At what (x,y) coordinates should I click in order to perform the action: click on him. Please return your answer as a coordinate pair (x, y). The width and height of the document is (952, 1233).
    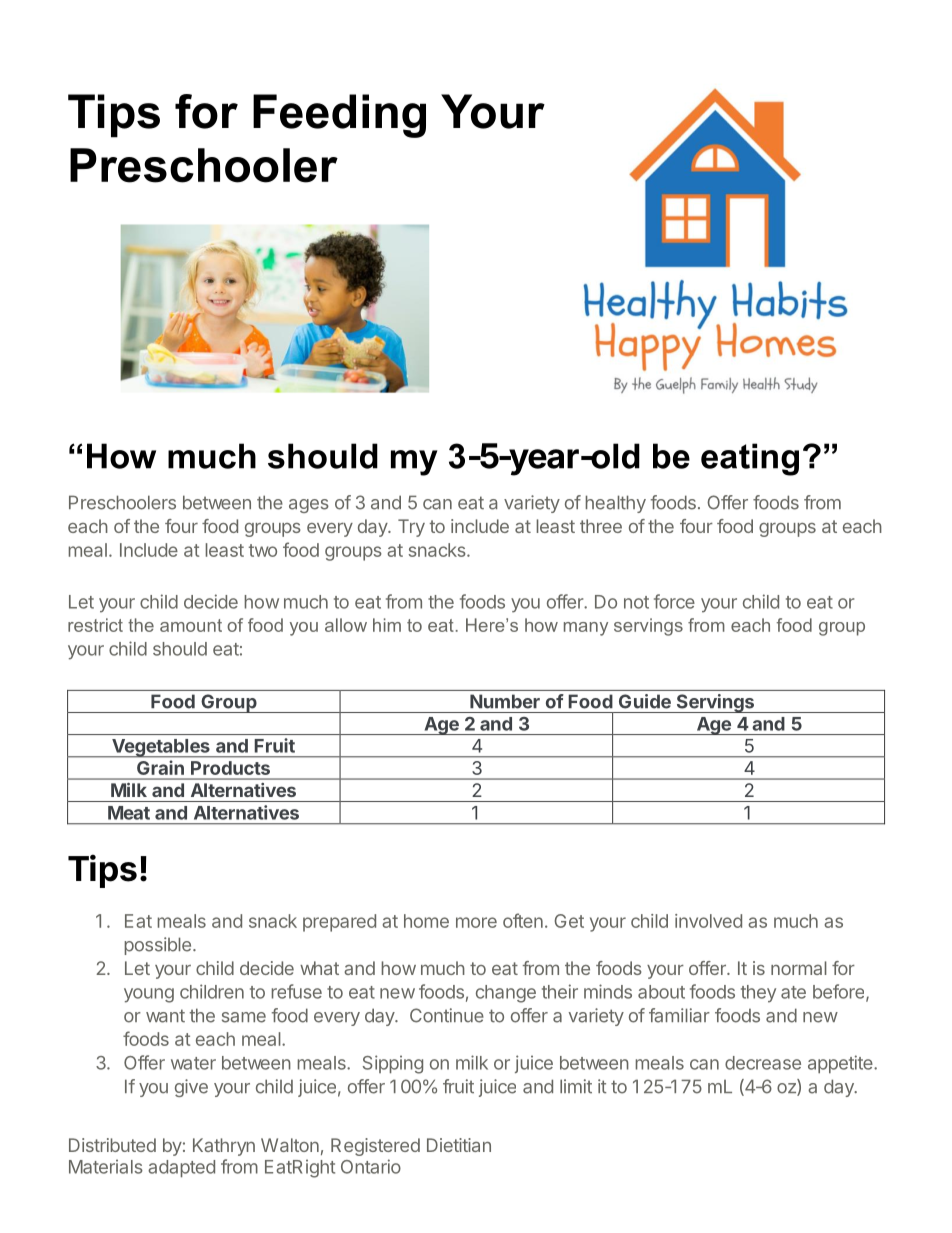
    Looking at the image, I should click on (387, 625).
